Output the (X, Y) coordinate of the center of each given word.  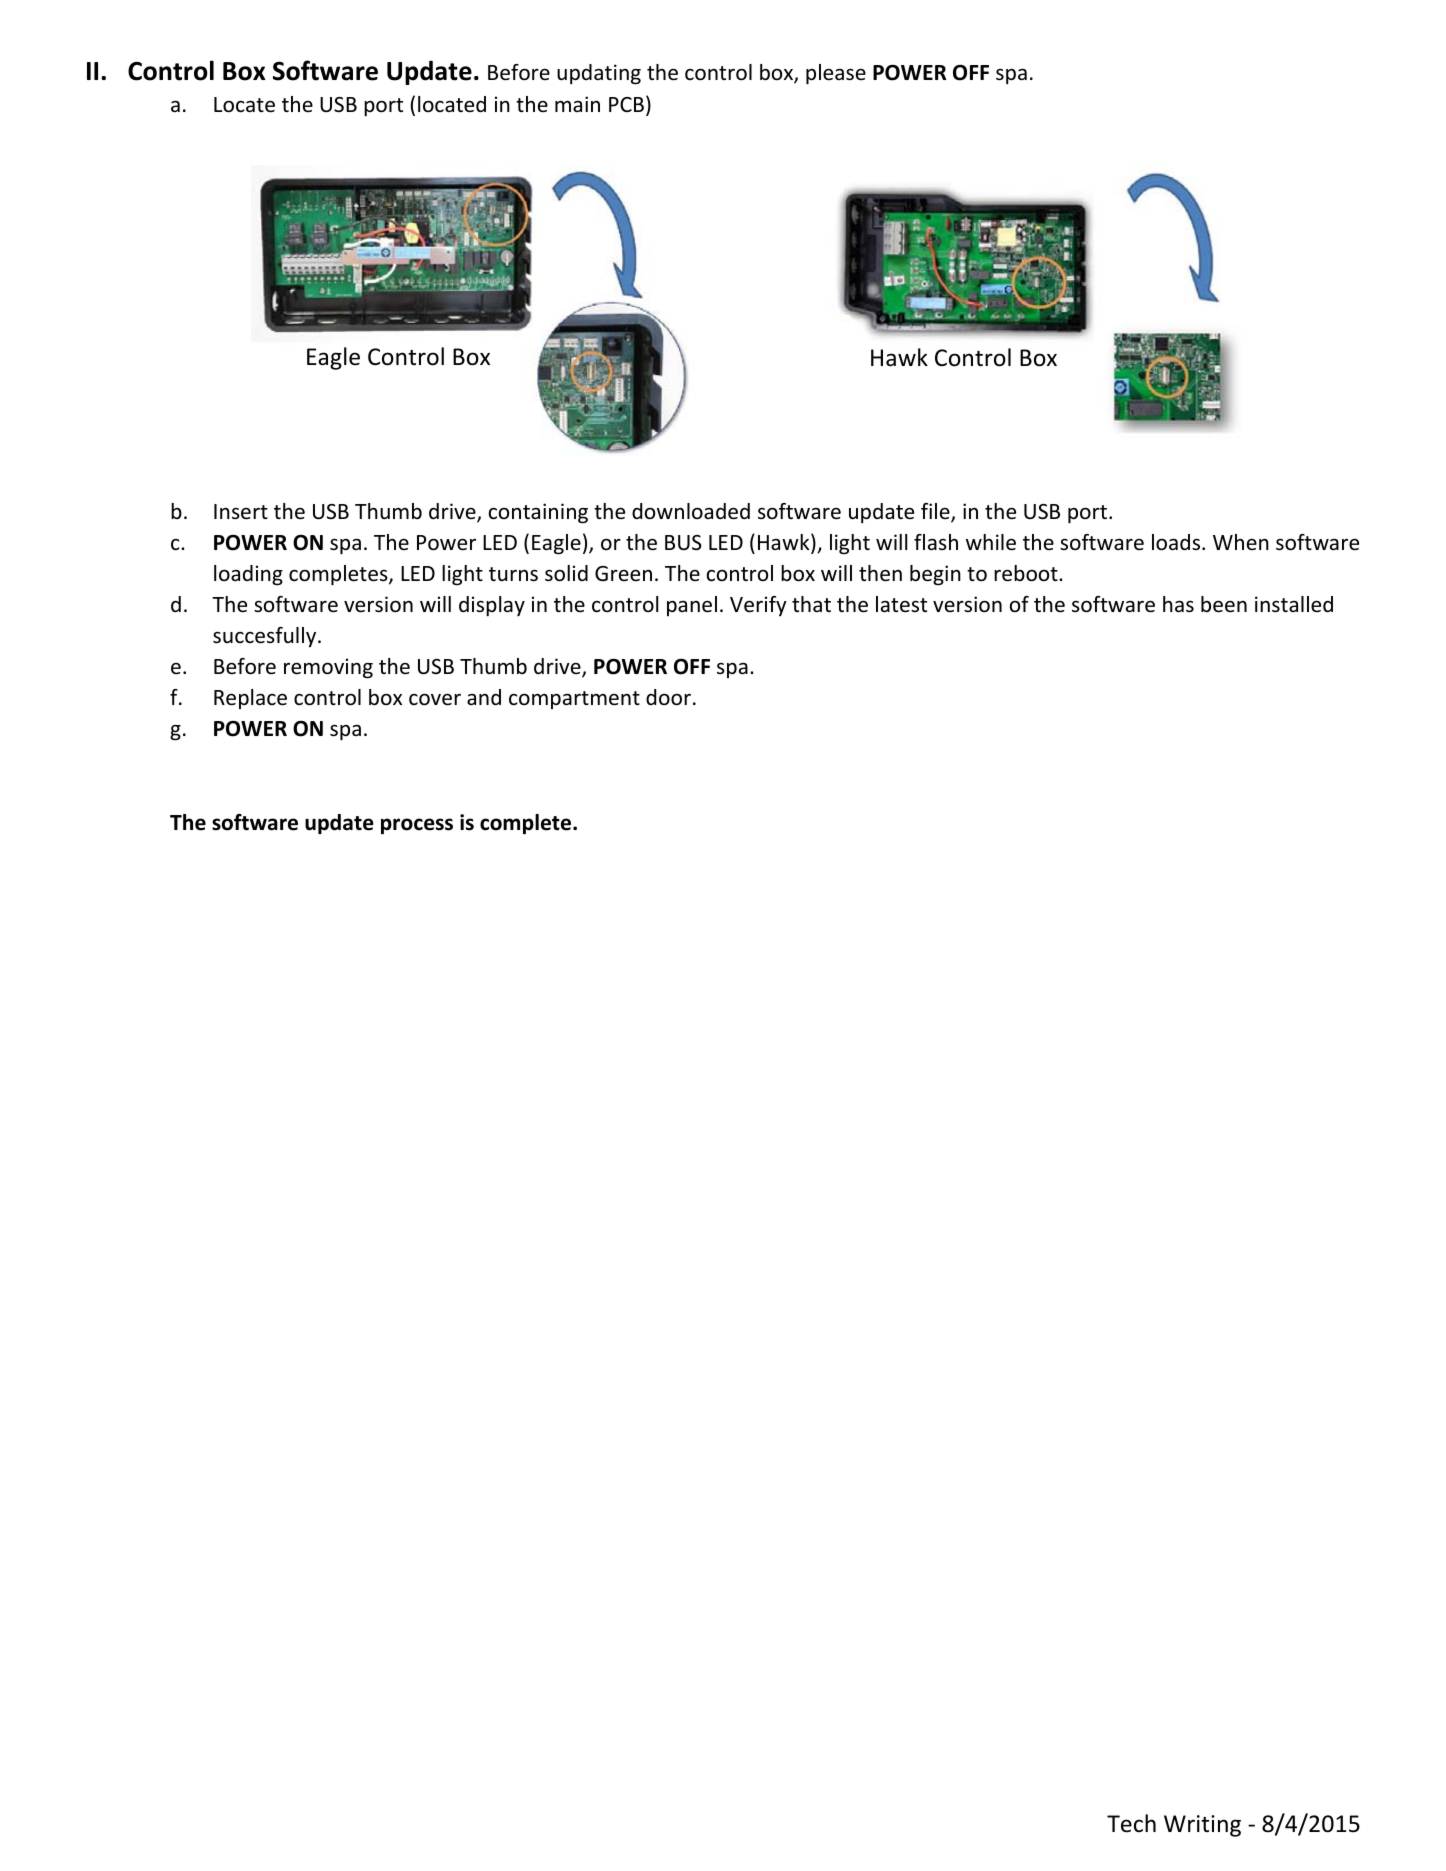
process (417, 826)
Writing (1202, 1826)
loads (1177, 542)
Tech (1131, 1823)
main (577, 104)
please (836, 74)
